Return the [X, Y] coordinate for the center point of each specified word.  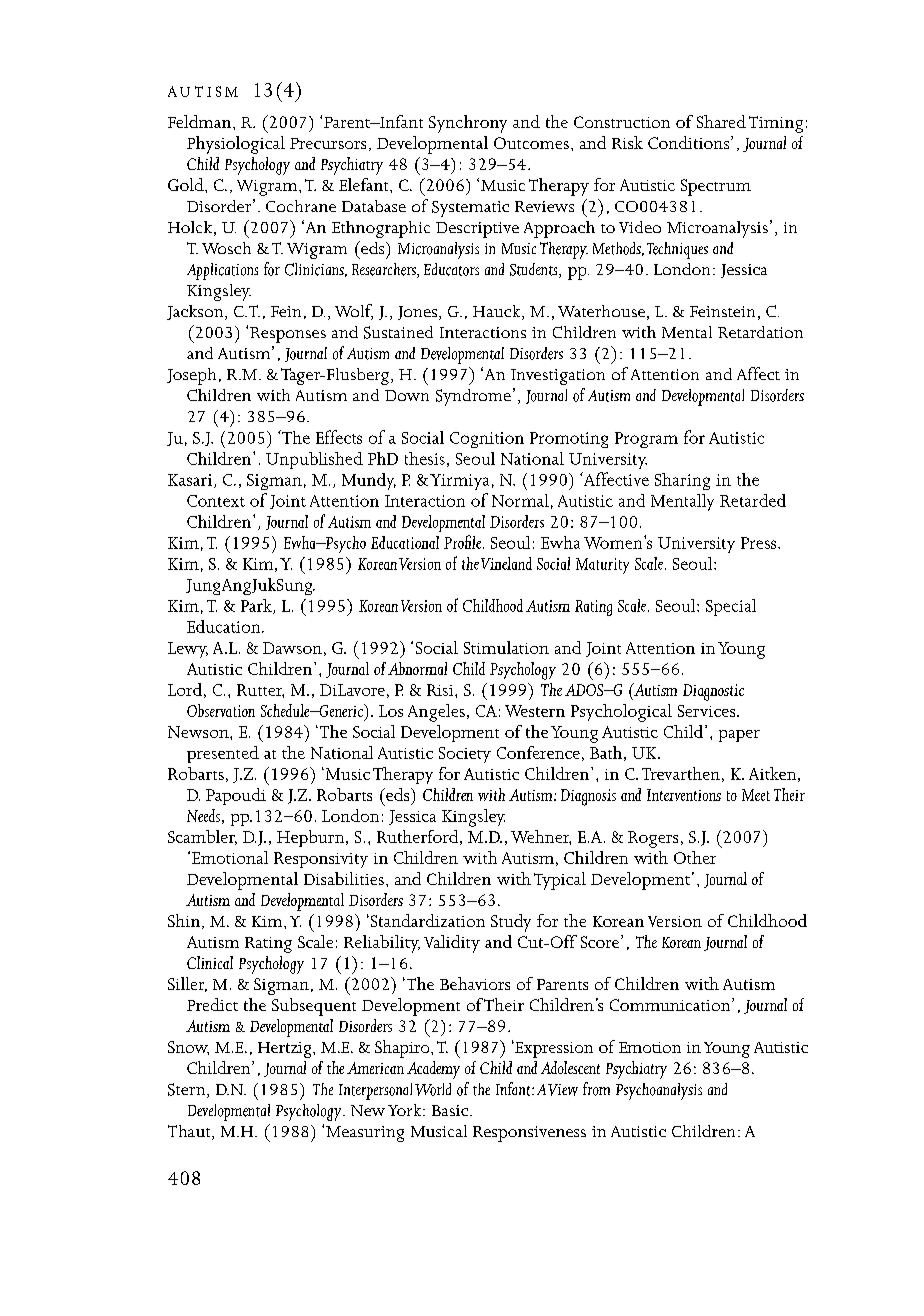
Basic [451, 1110]
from [596, 1089]
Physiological [236, 145]
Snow [188, 1048]
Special [731, 607]
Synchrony [468, 124]
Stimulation [506, 647]
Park [257, 606]
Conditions [690, 142]
